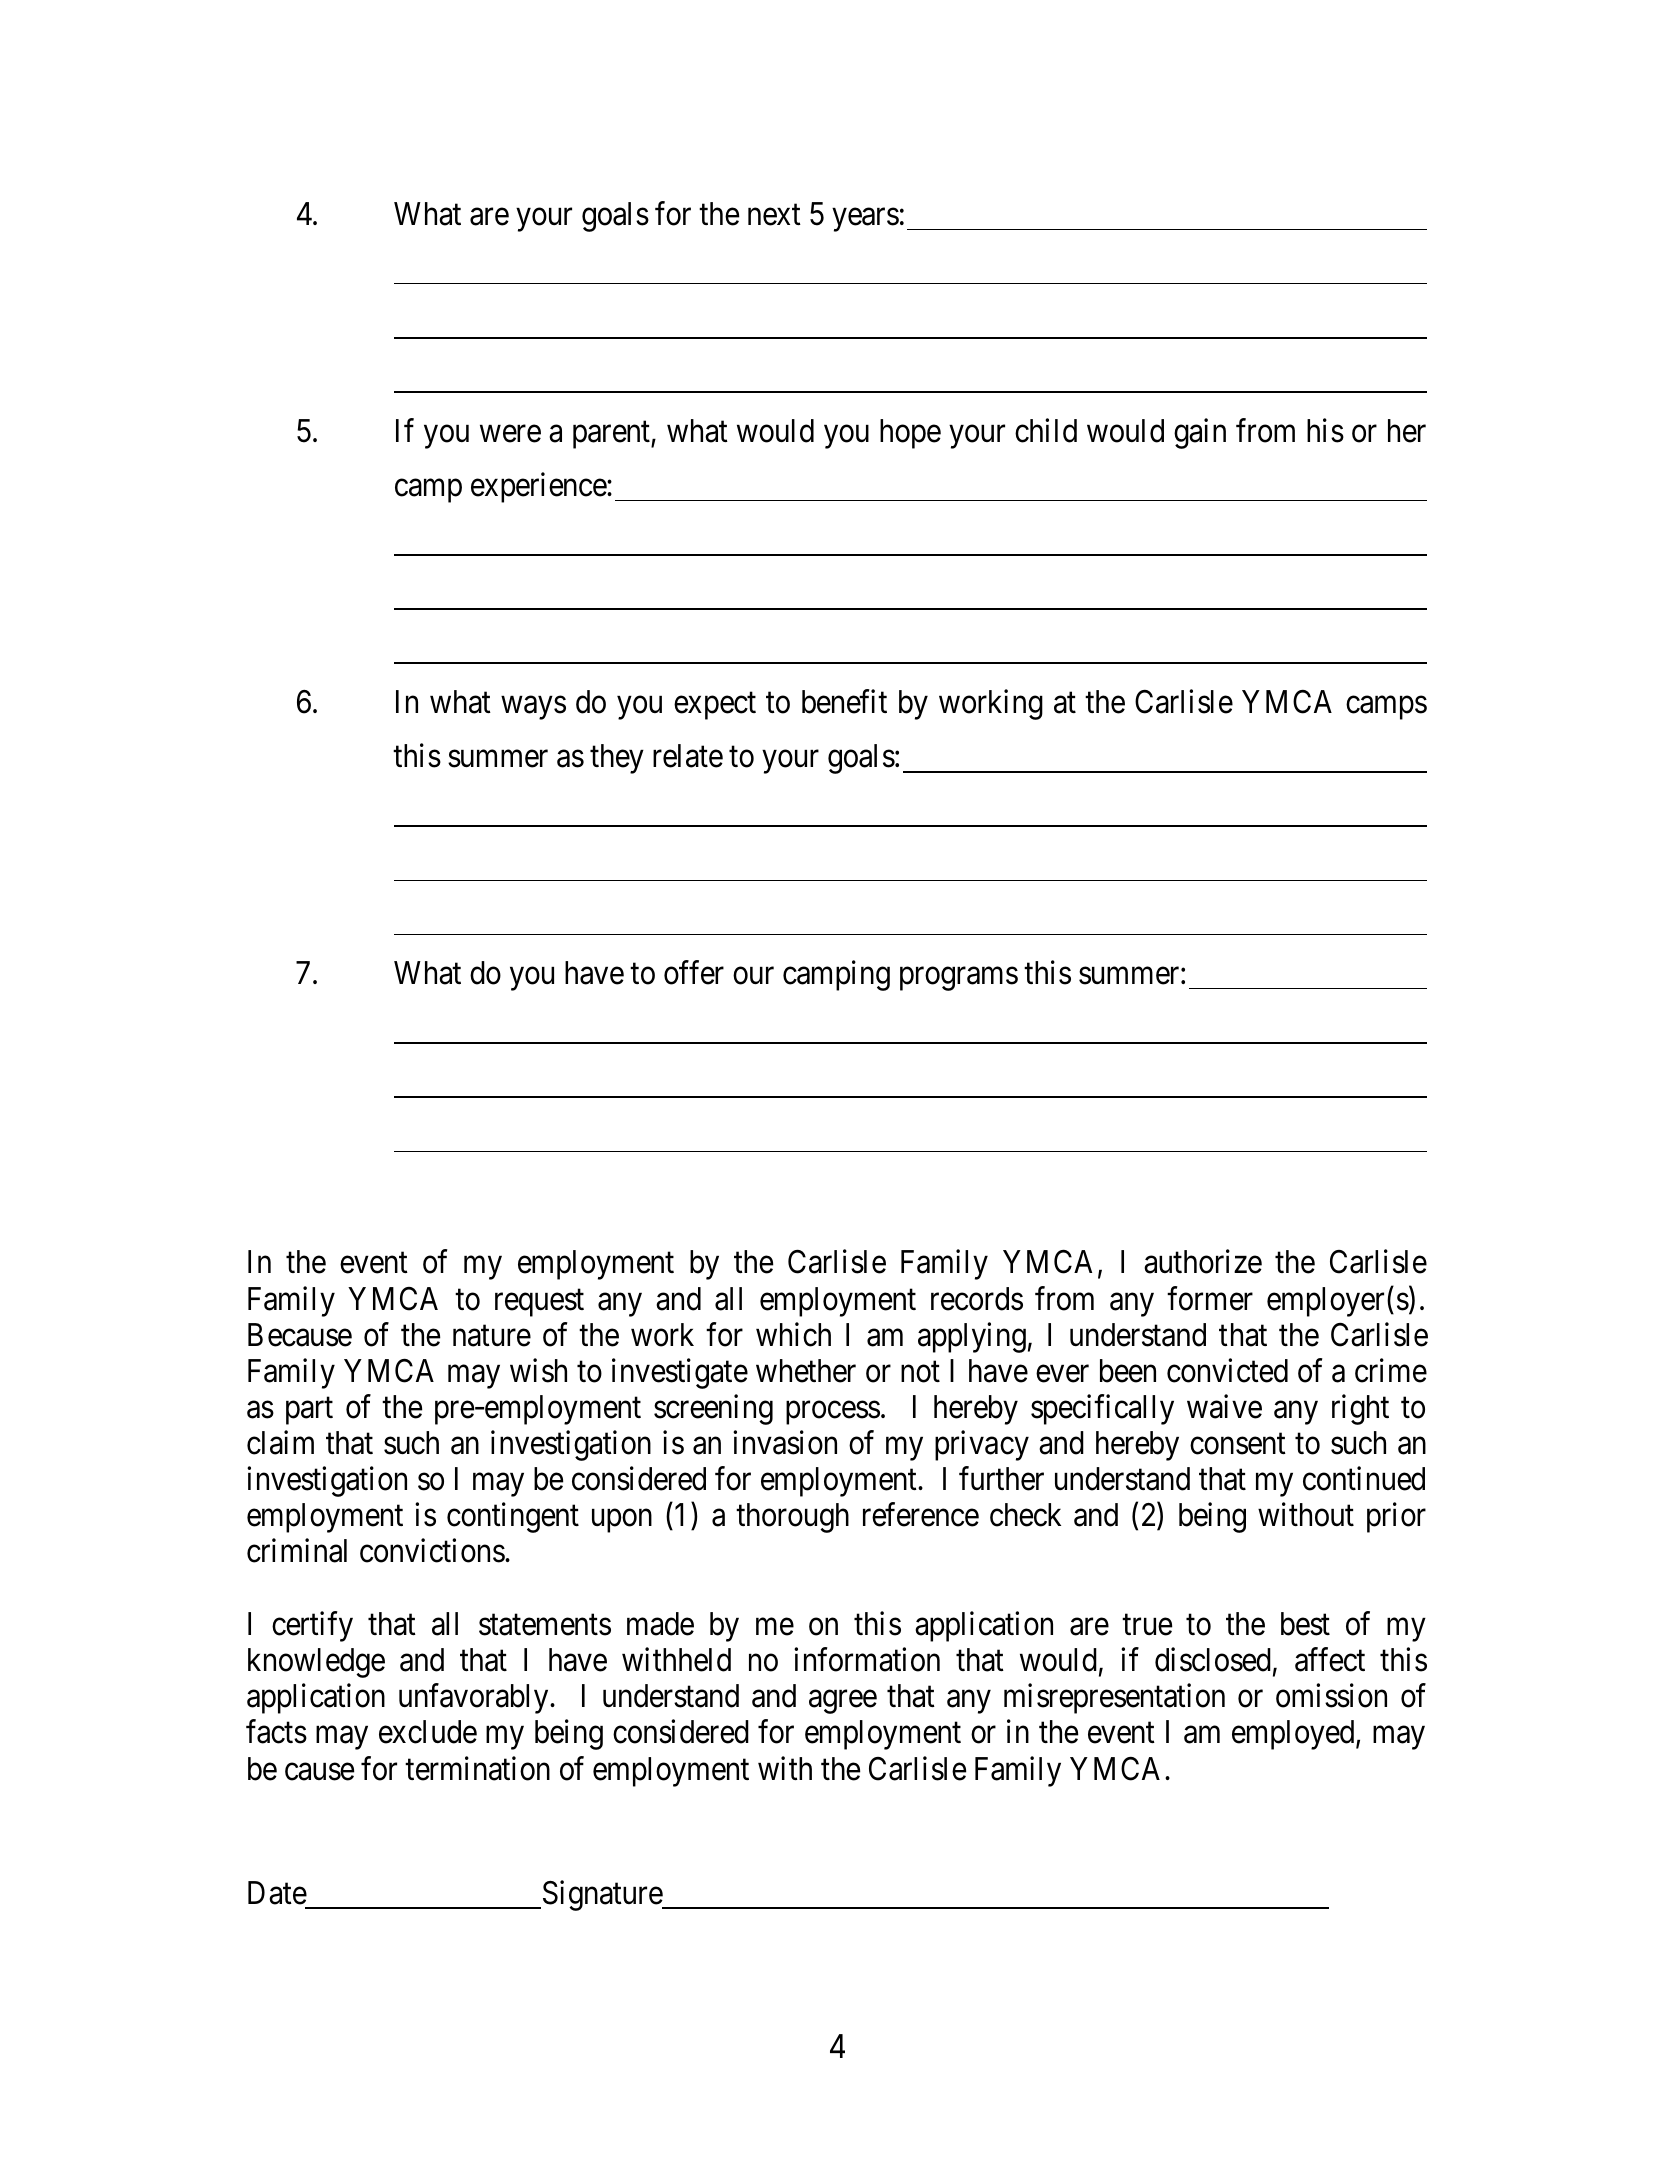 This image has width=1673, height=2165. I want to click on termination, so click(477, 1768).
